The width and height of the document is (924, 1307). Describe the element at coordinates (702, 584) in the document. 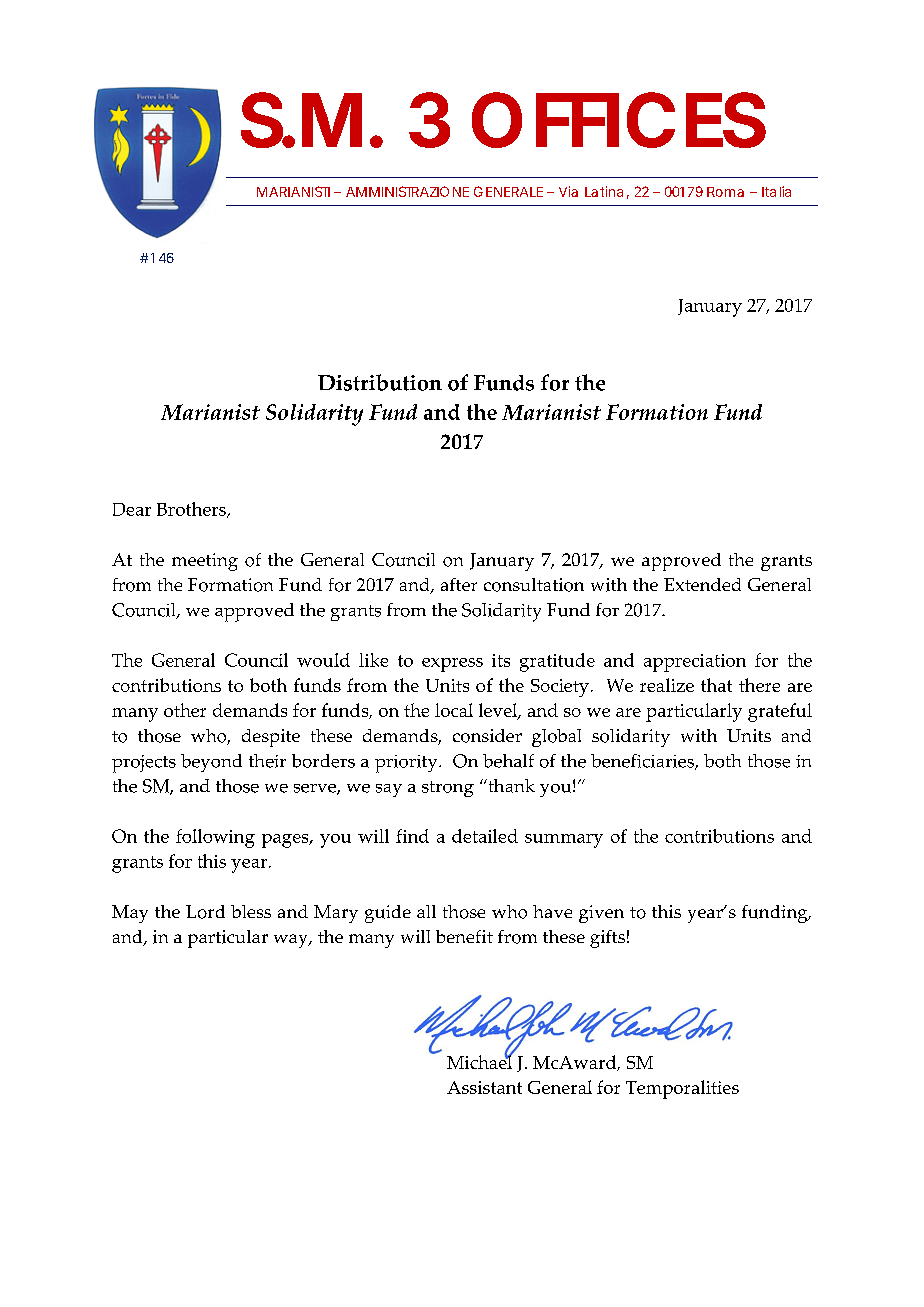

I see `Extended` at that location.
